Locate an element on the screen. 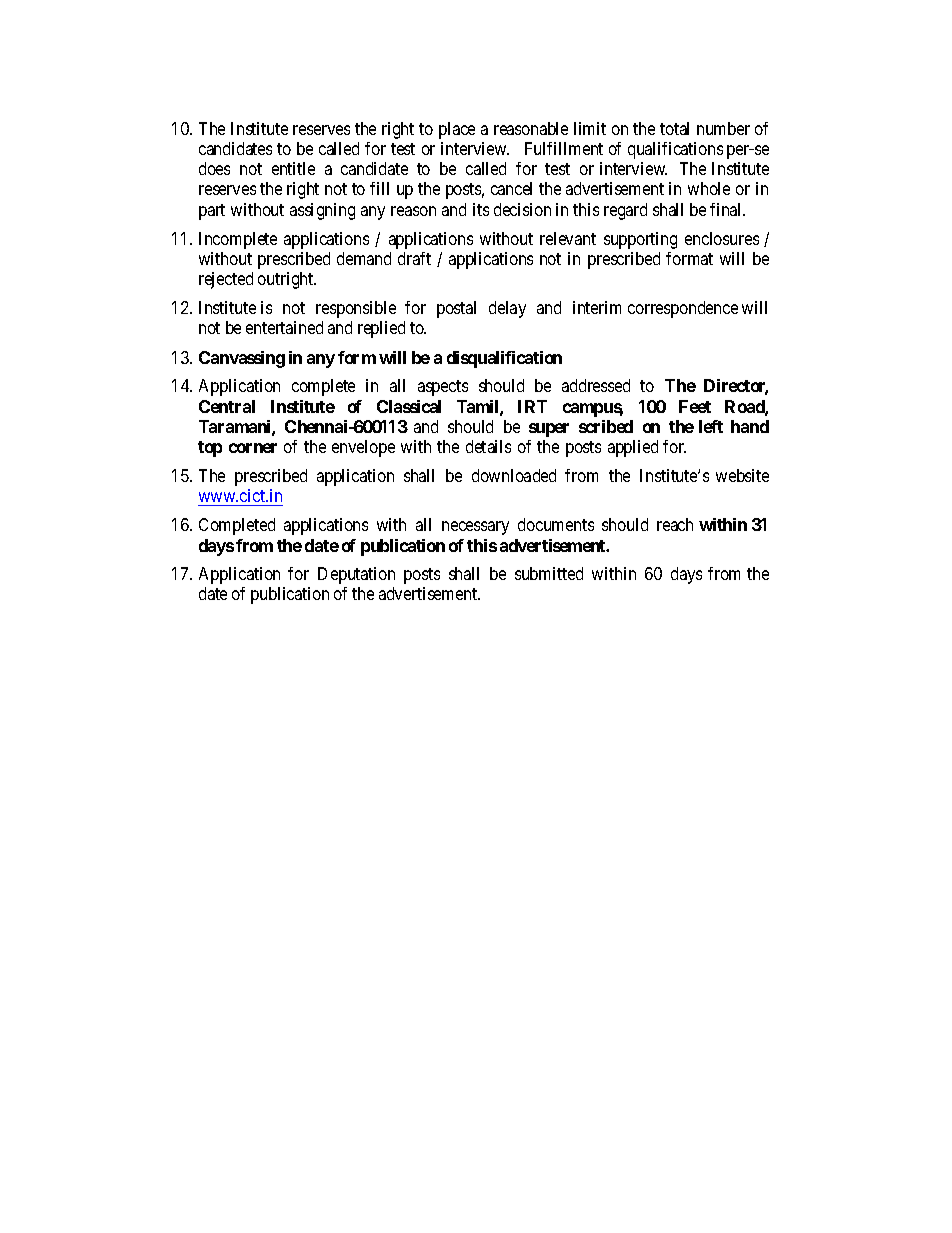 Image resolution: width=952 pixels, height=1233 pixels. submitted is located at coordinates (549, 573).
